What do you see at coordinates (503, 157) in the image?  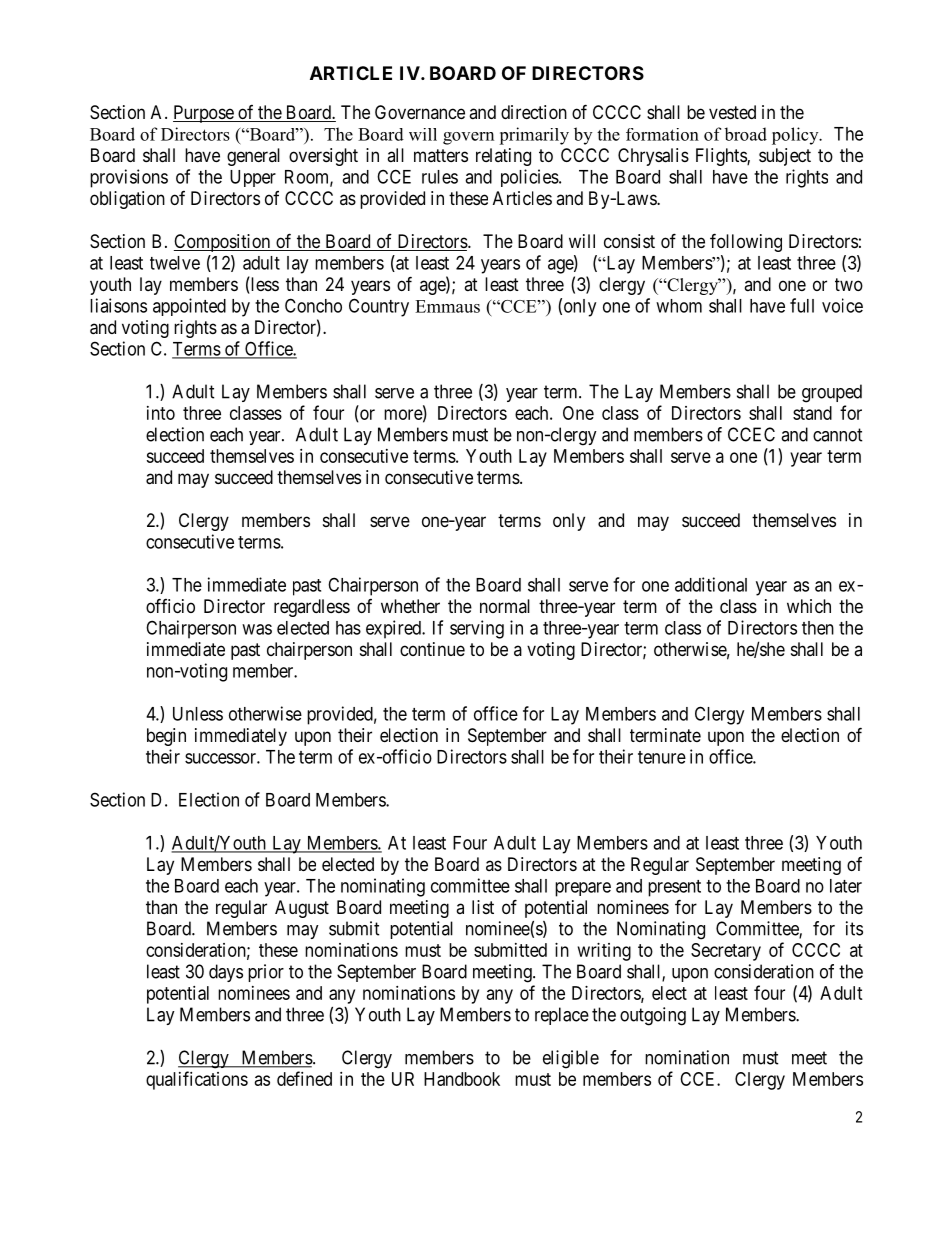 I see `relating` at bounding box center [503, 157].
